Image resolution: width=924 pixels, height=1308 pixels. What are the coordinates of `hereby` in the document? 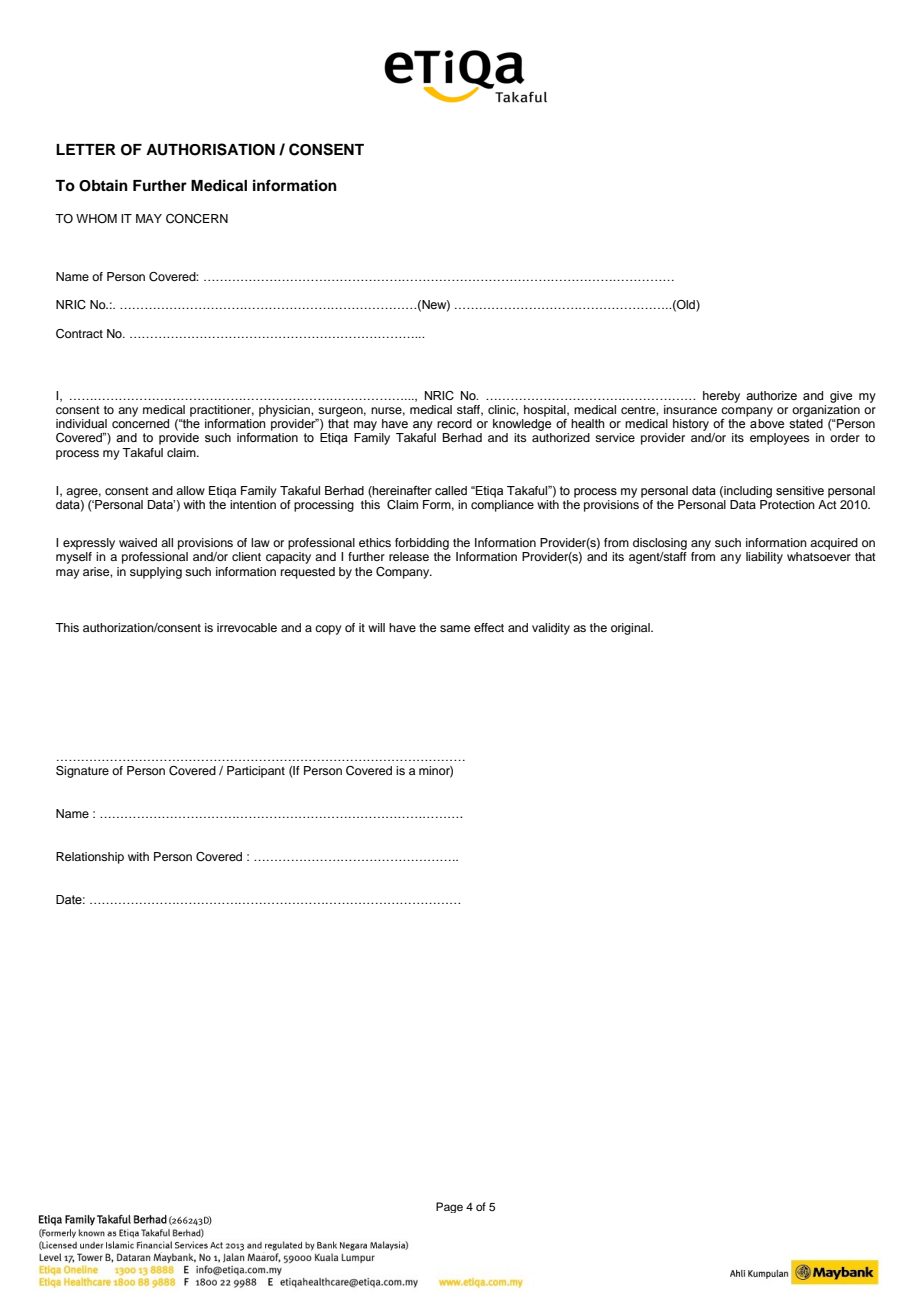 It's located at (721, 397).
